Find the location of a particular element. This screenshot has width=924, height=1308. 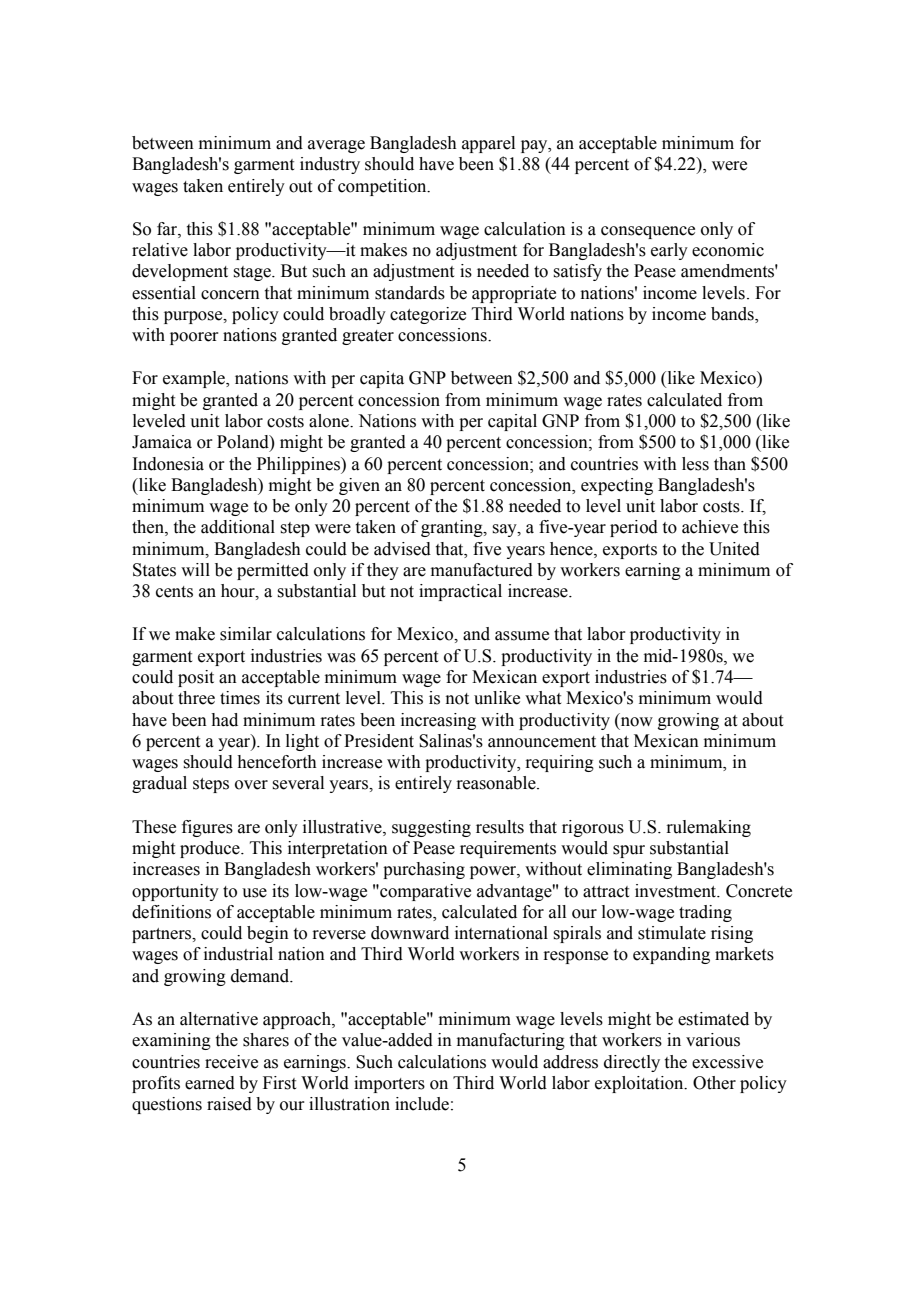

impractical is located at coordinates (460, 592).
